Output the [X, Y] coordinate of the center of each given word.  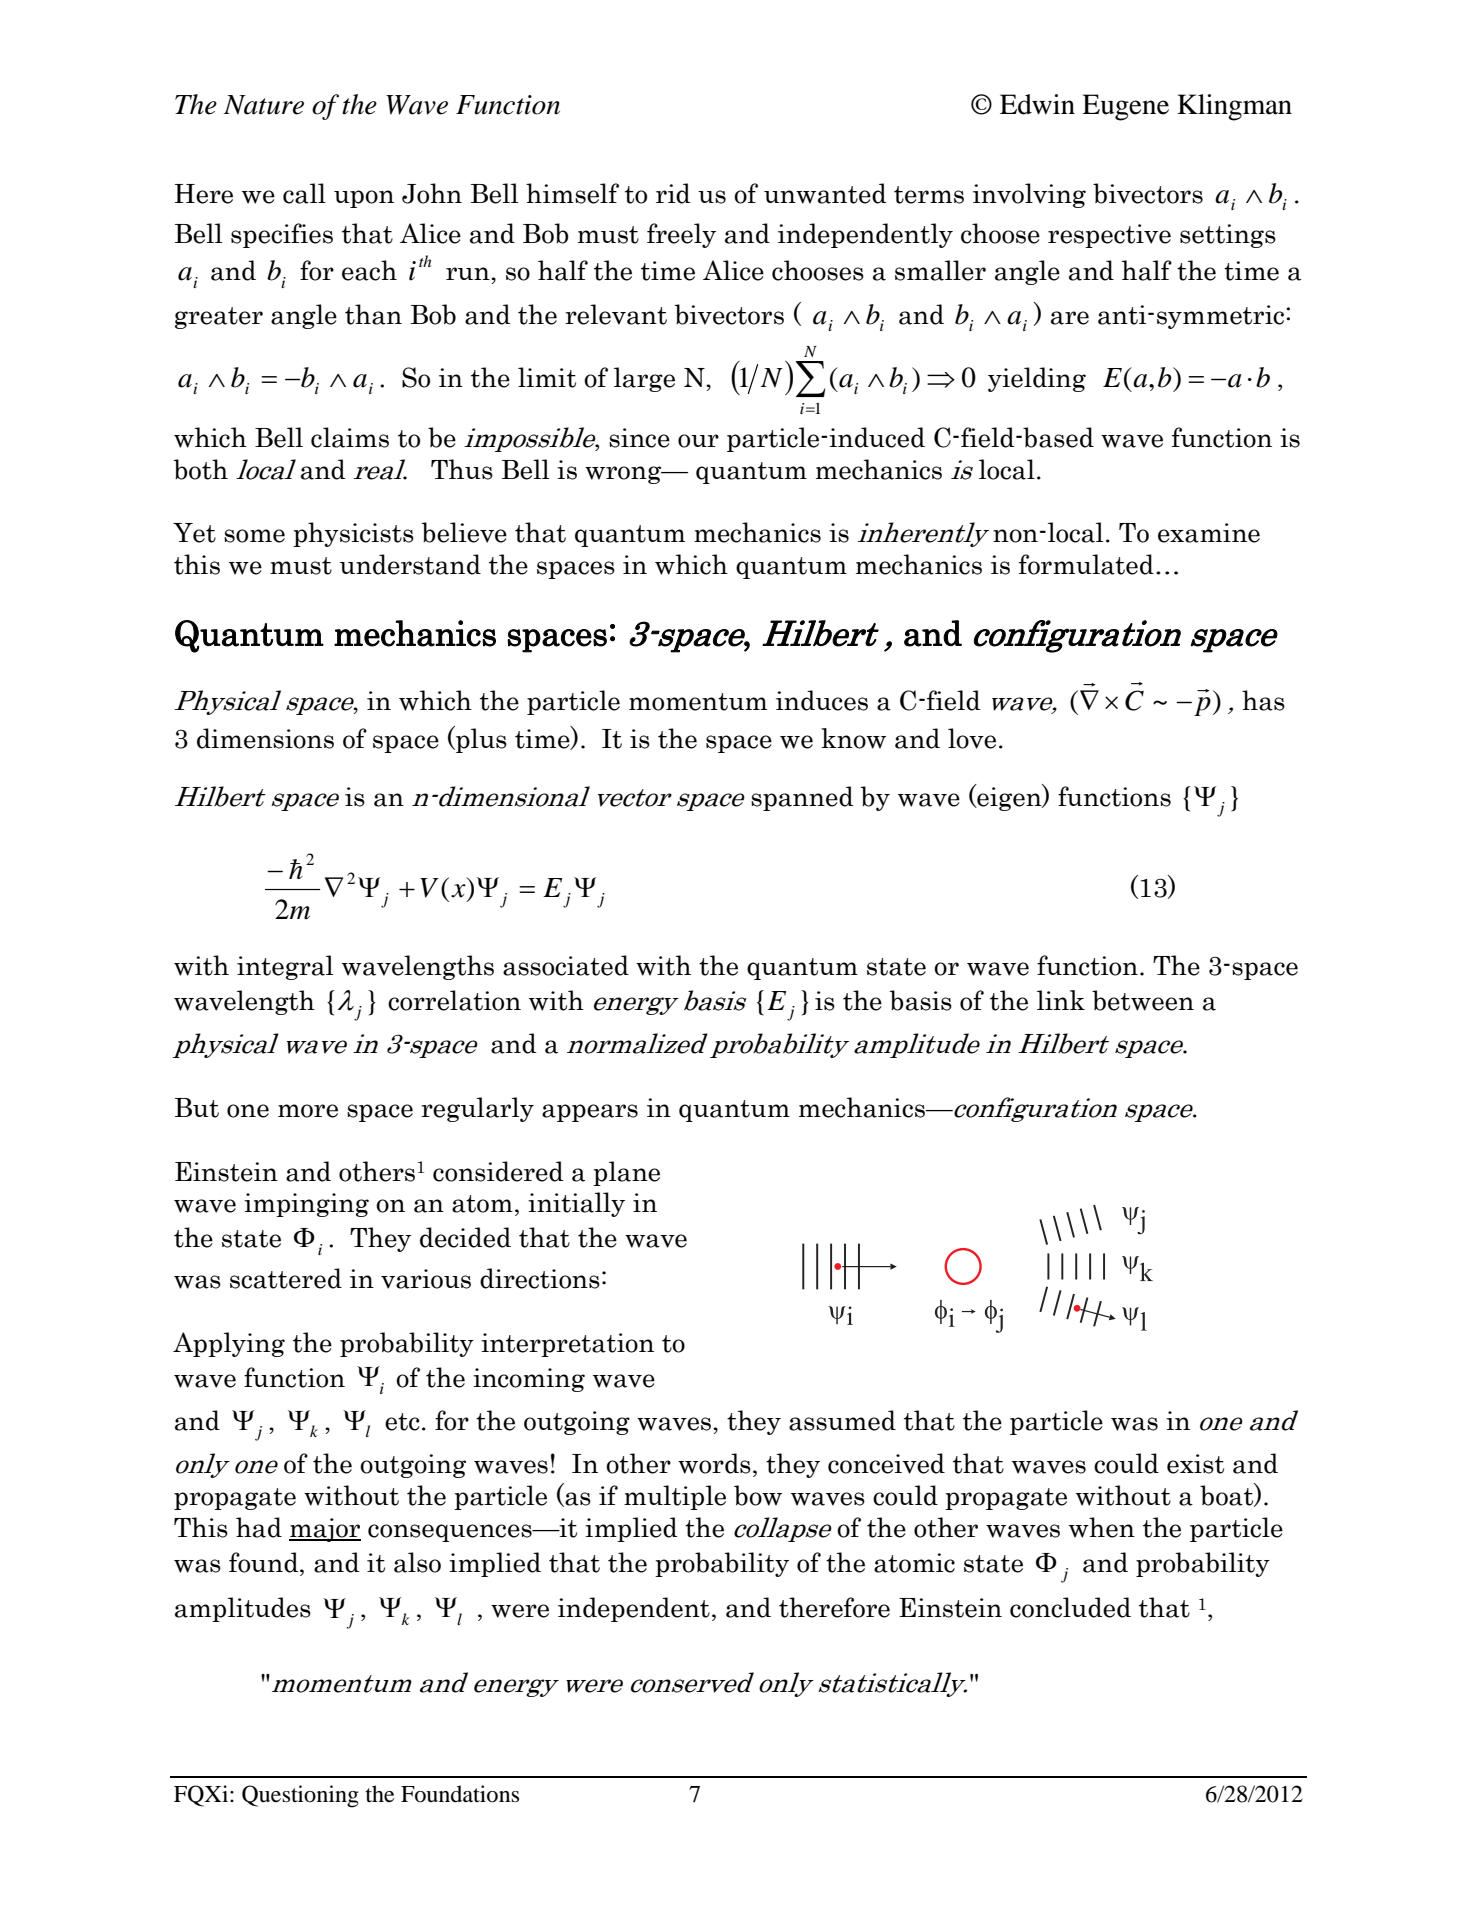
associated [566, 965]
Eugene [1125, 107]
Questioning [300, 1796]
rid [673, 193]
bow [758, 1495]
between [1143, 1000]
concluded [1070, 1607]
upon [364, 199]
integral [285, 967]
